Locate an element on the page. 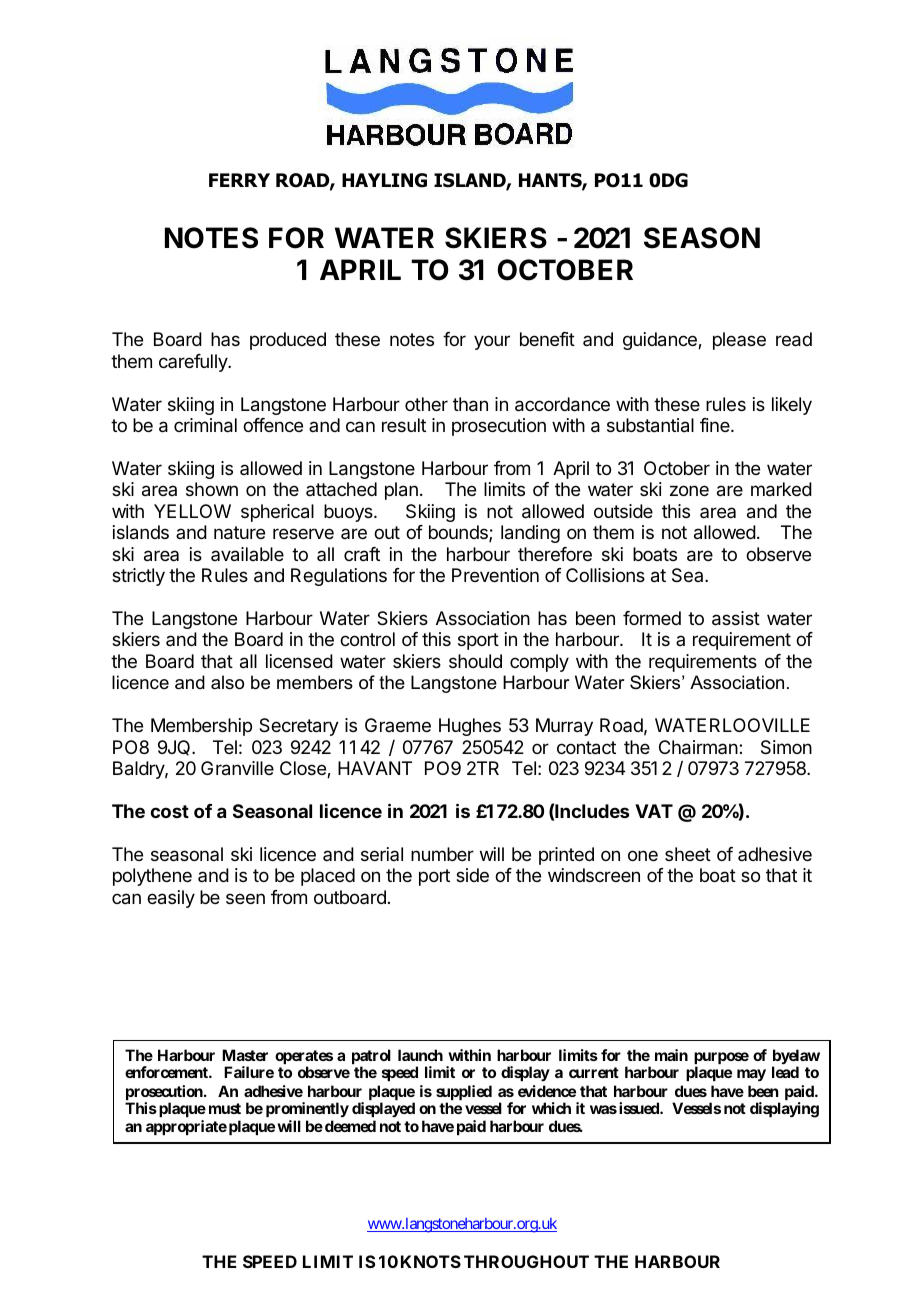 This page has height=1307, width=924. number is located at coordinates (442, 854).
